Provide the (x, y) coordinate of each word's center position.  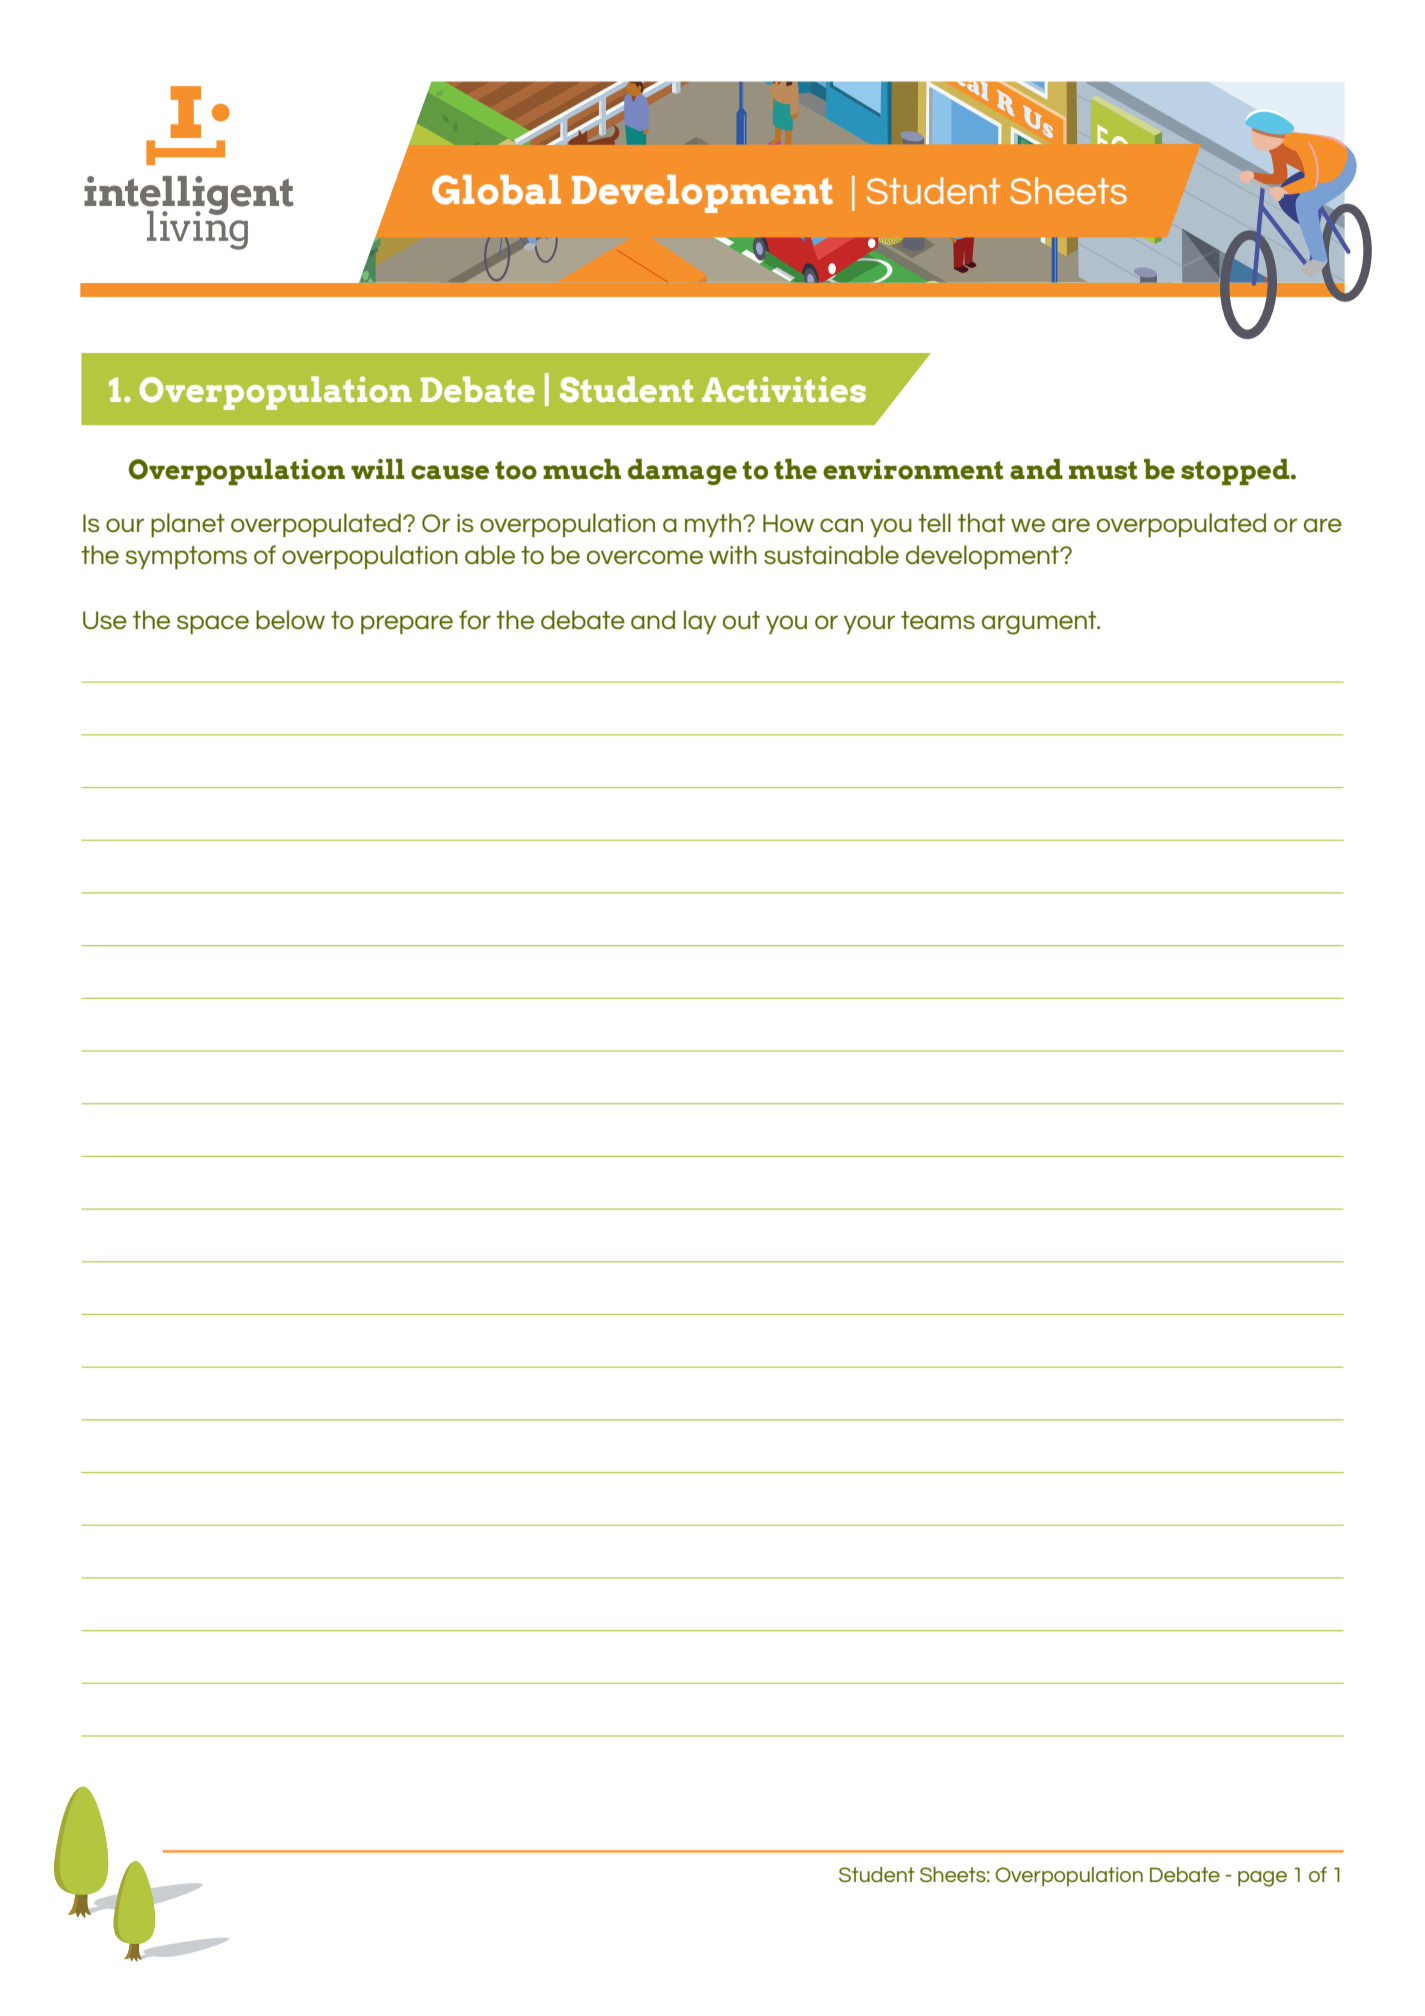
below (290, 619)
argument (1040, 623)
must (1103, 470)
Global (496, 190)
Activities (784, 389)
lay (700, 622)
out (741, 620)
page (1262, 1879)
